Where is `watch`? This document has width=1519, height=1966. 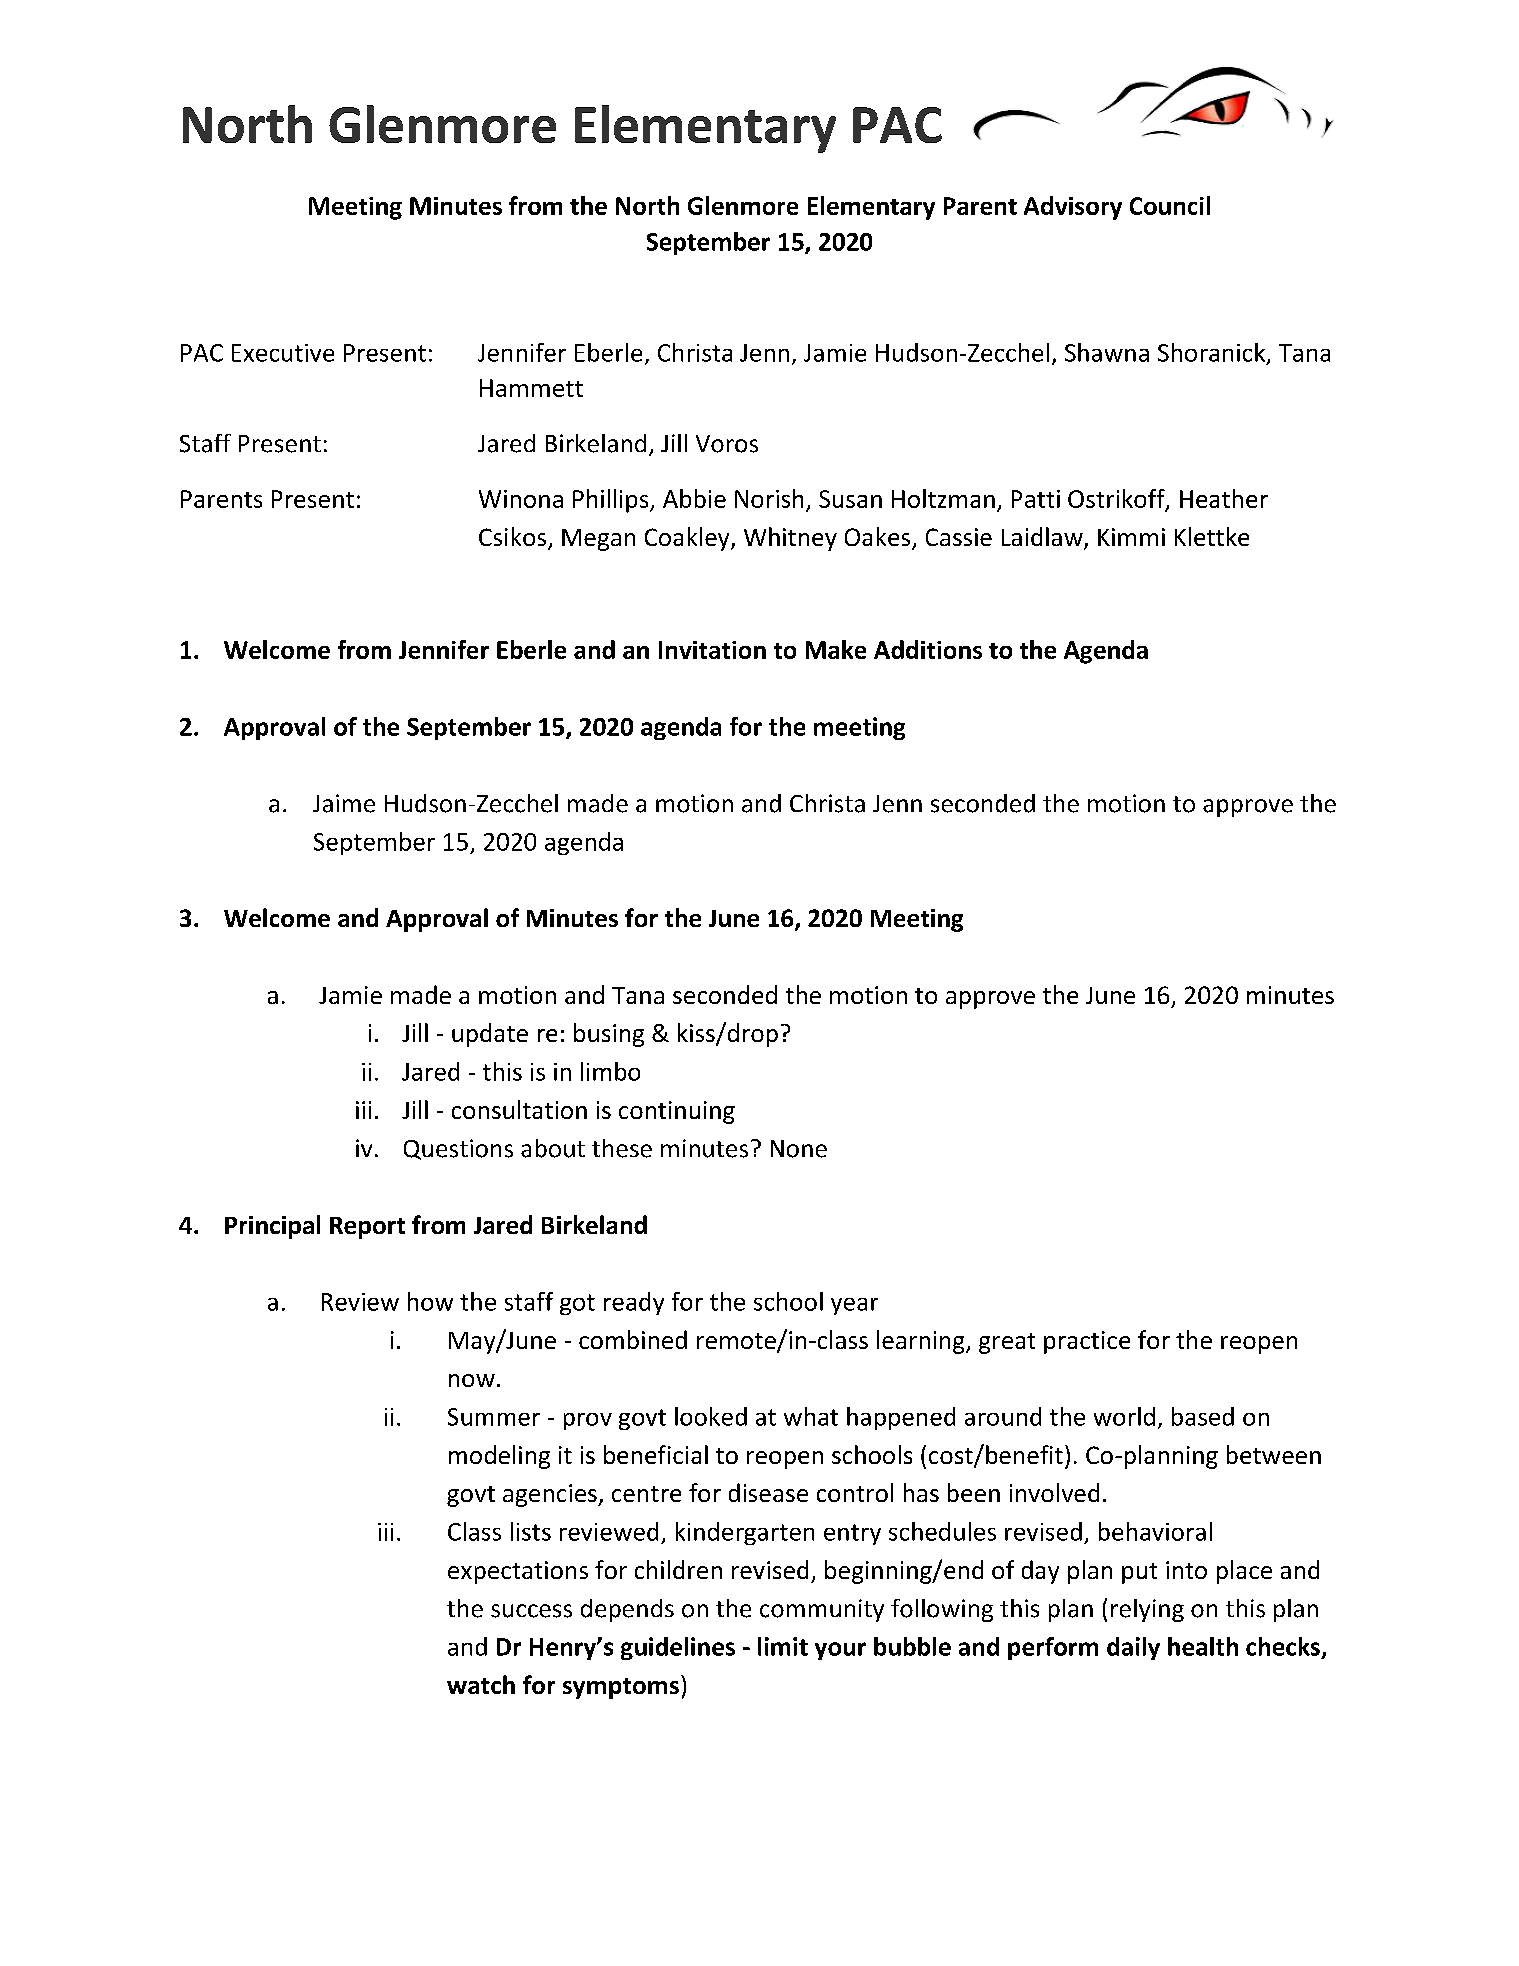
watch is located at coordinates (481, 1684).
